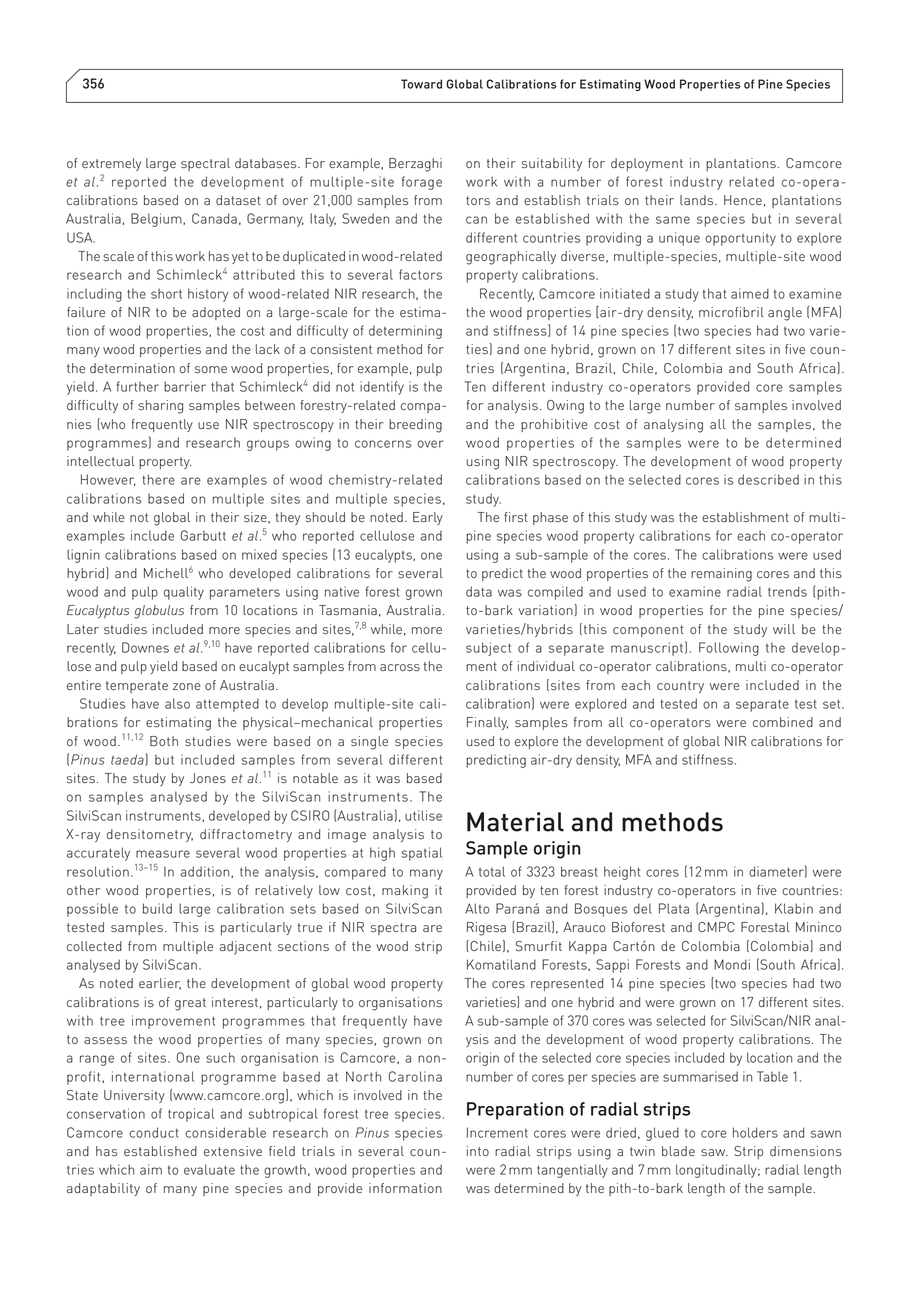 The width and height of the document is (924, 1308). What do you see at coordinates (185, 386) in the document?
I see `barrier` at bounding box center [185, 386].
